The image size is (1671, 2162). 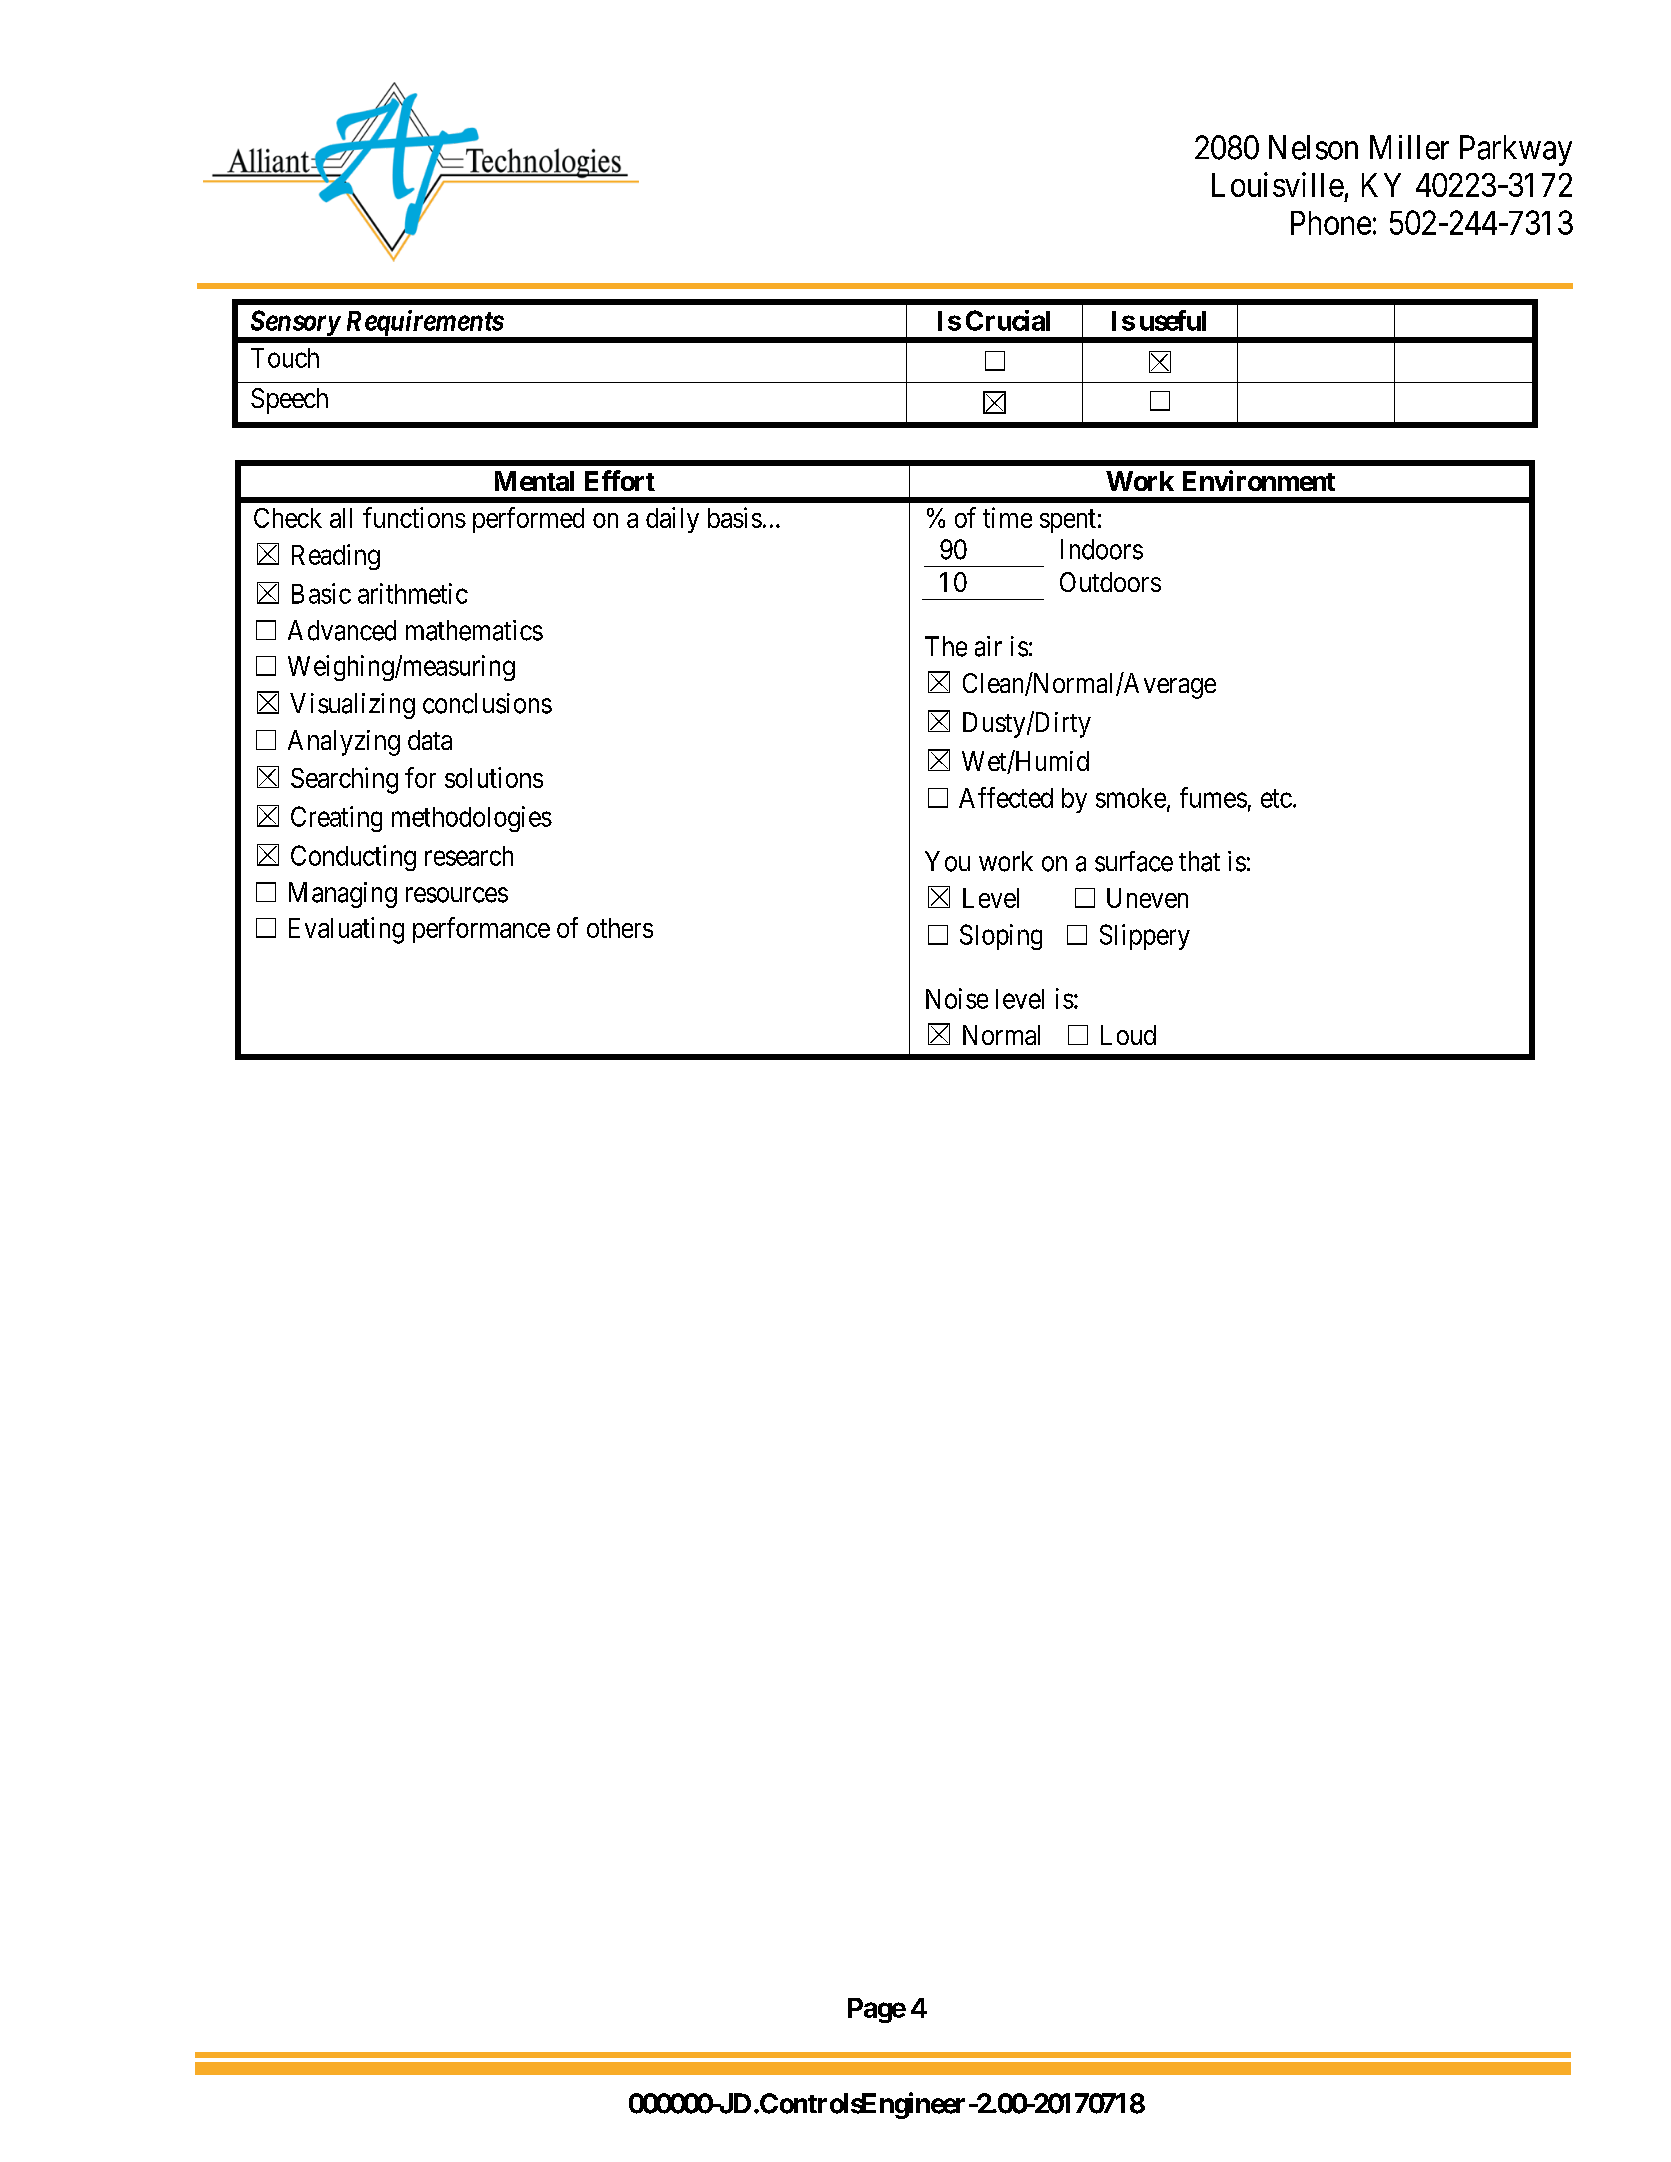 What do you see at coordinates (1128, 1035) in the page?
I see `Loud` at bounding box center [1128, 1035].
